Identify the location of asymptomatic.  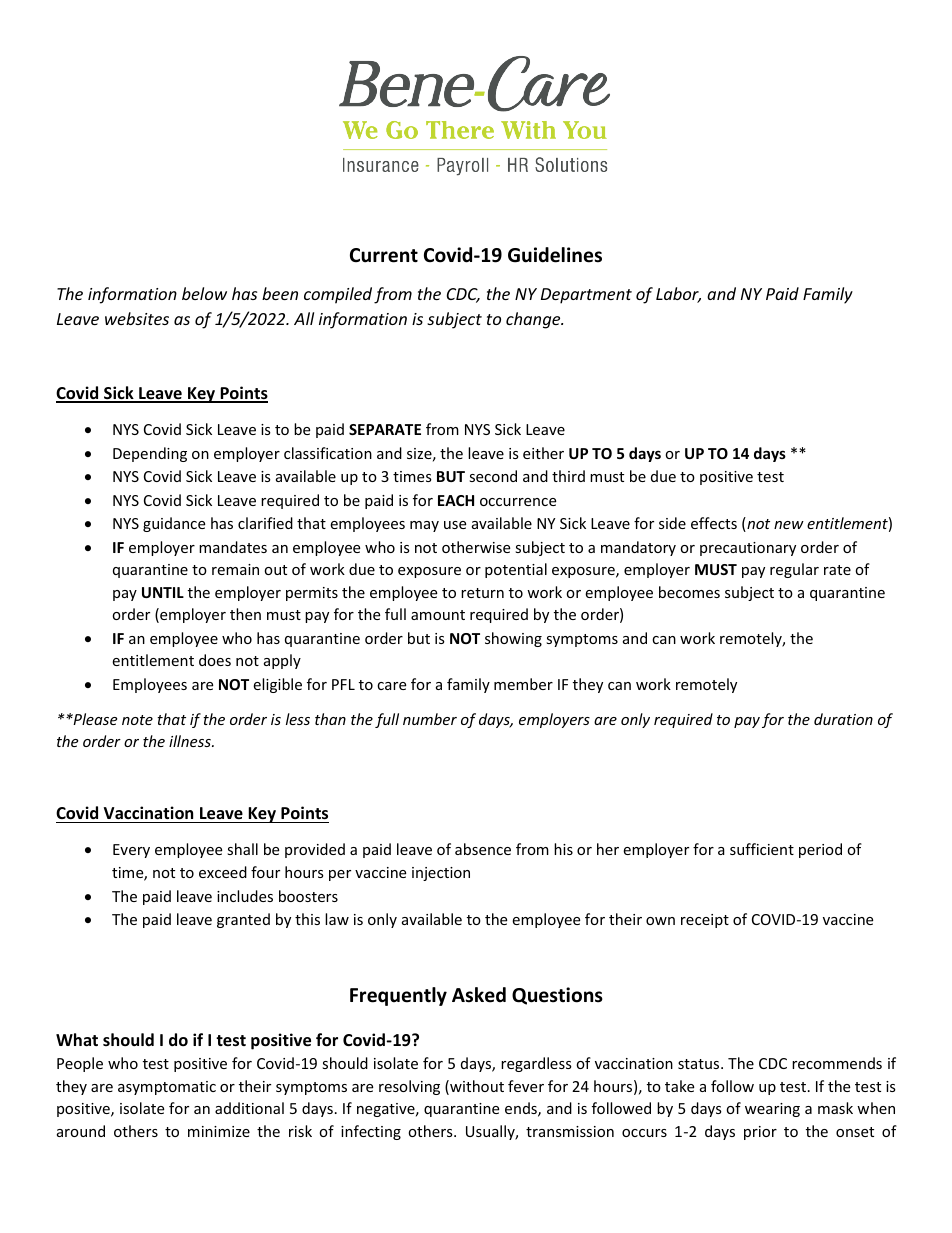
(167, 1088).
